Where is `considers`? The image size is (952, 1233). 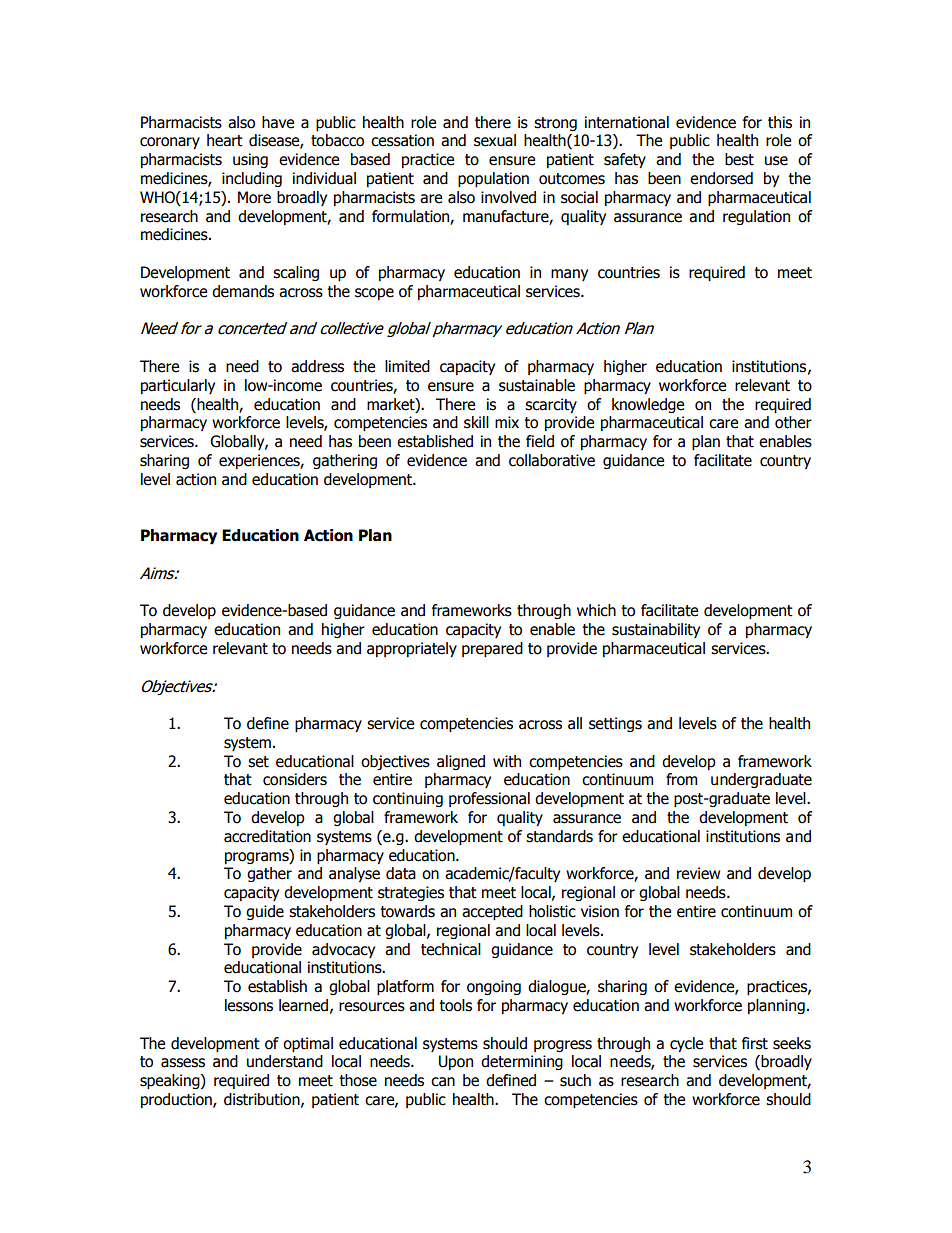
considers is located at coordinates (295, 779).
